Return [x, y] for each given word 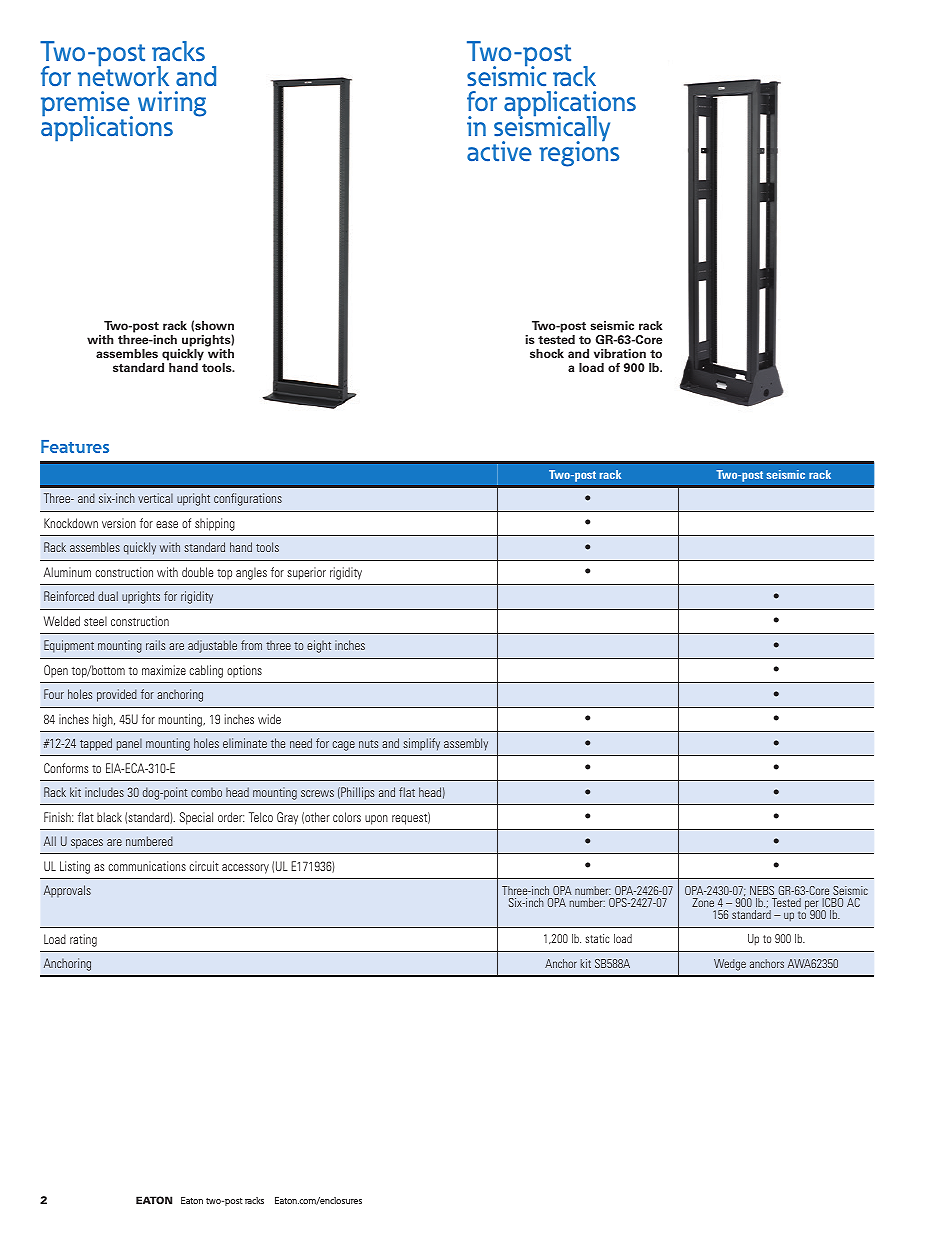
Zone [703, 902]
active [499, 151]
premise [86, 105]
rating [83, 940]
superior [306, 573]
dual [108, 596]
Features [75, 446]
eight [319, 646]
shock [547, 353]
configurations [248, 499]
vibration [620, 353]
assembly [466, 744]
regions [579, 153]
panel [129, 744]
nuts [368, 744]
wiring [172, 104]
